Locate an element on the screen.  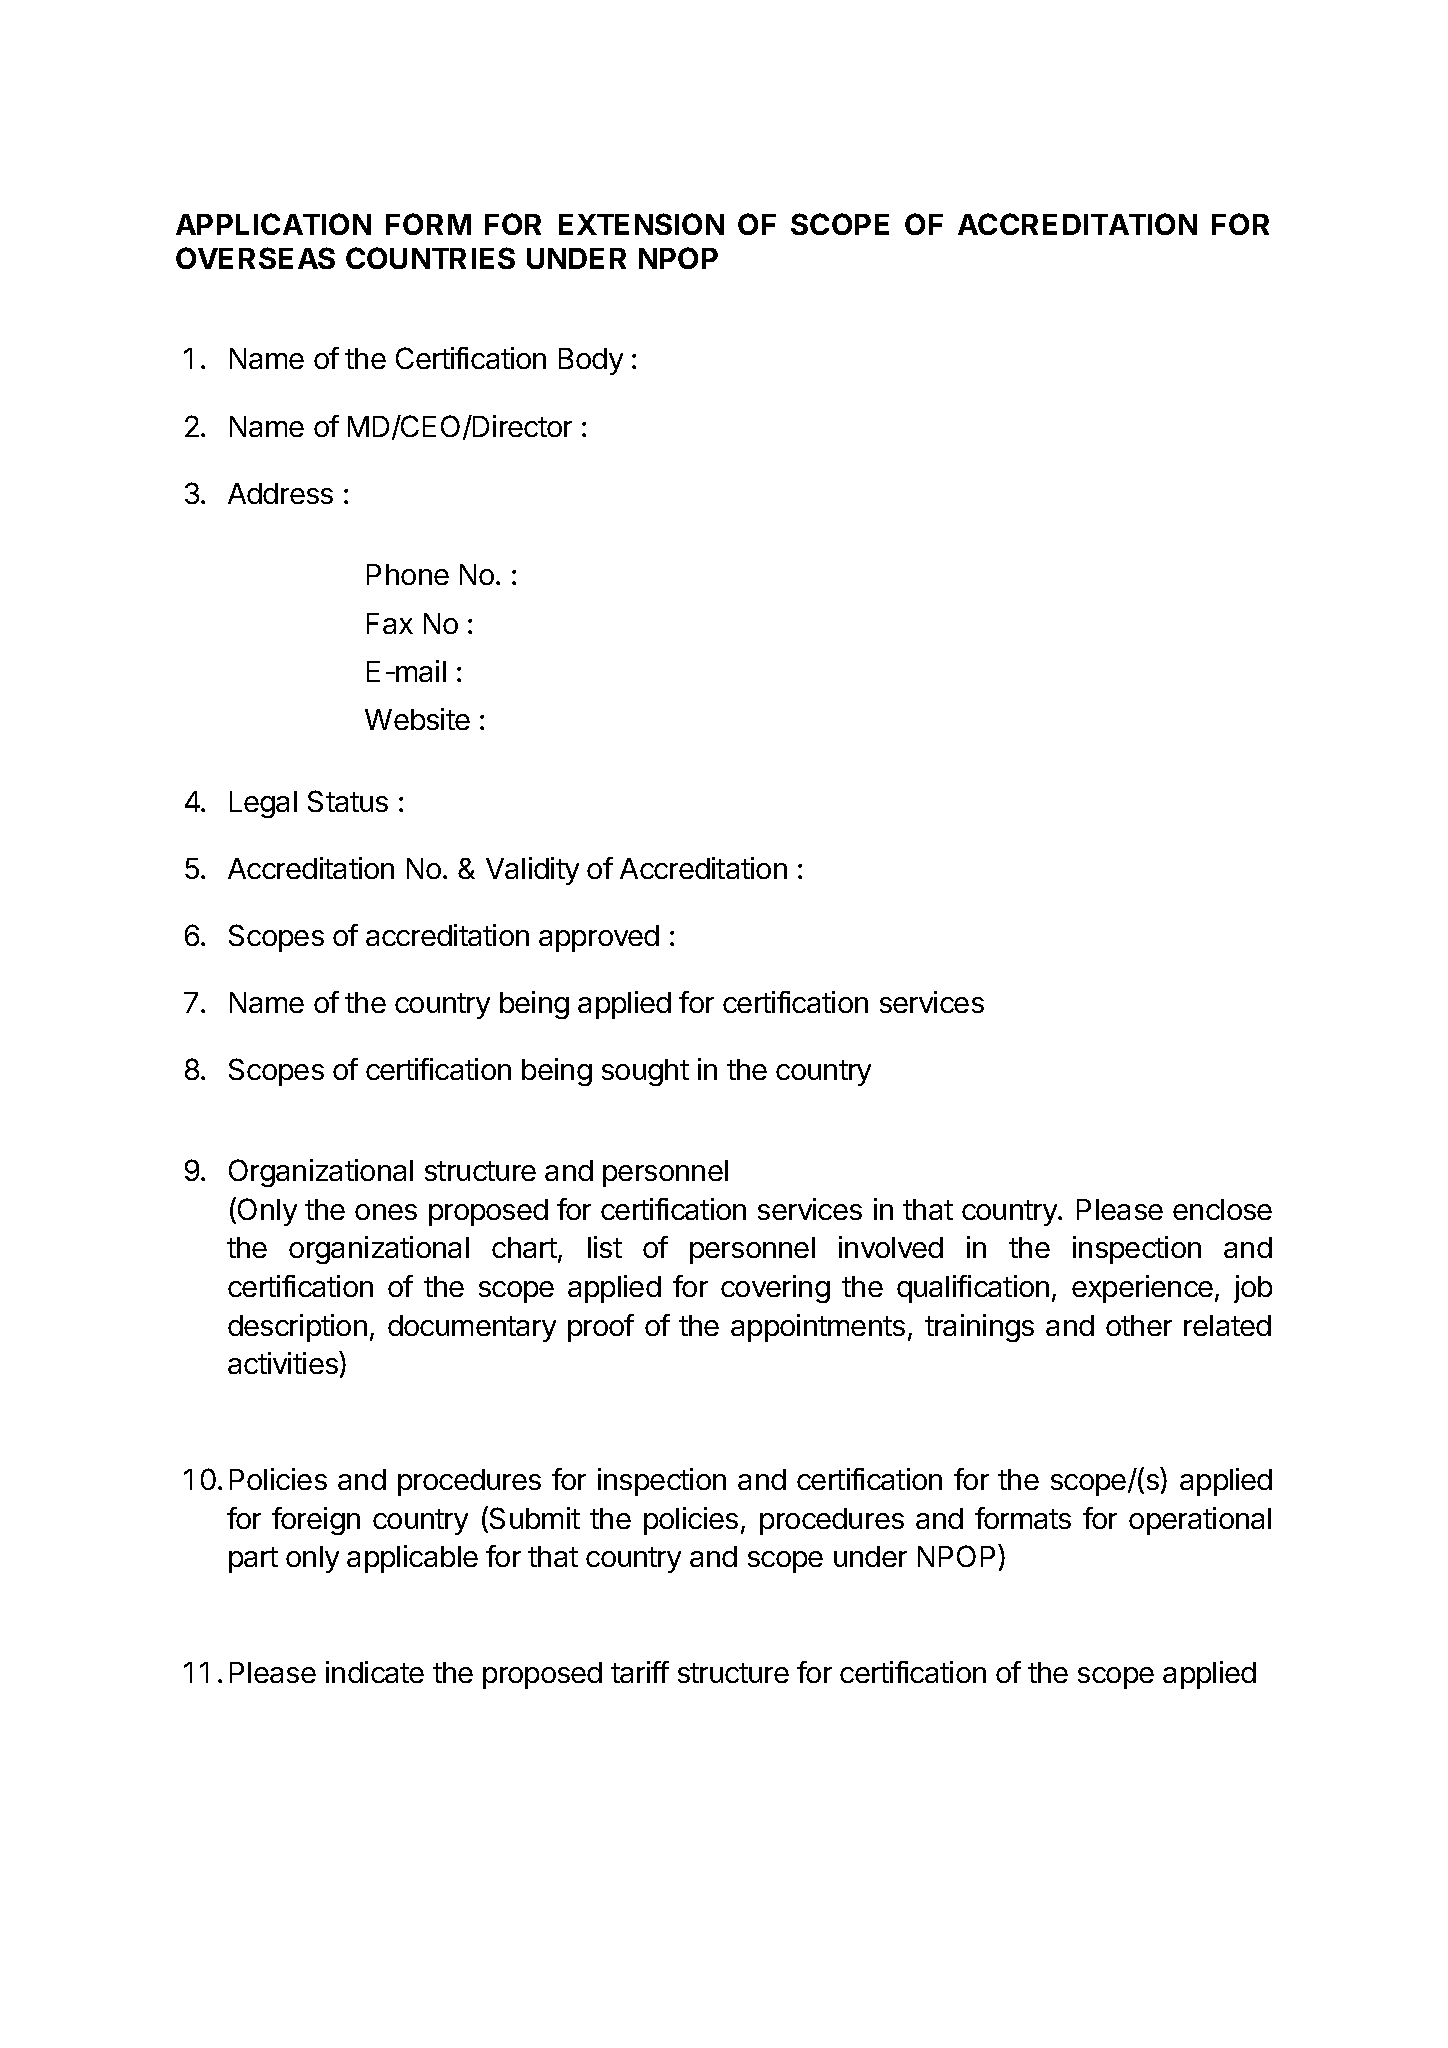
Phone is located at coordinates (408, 574).
